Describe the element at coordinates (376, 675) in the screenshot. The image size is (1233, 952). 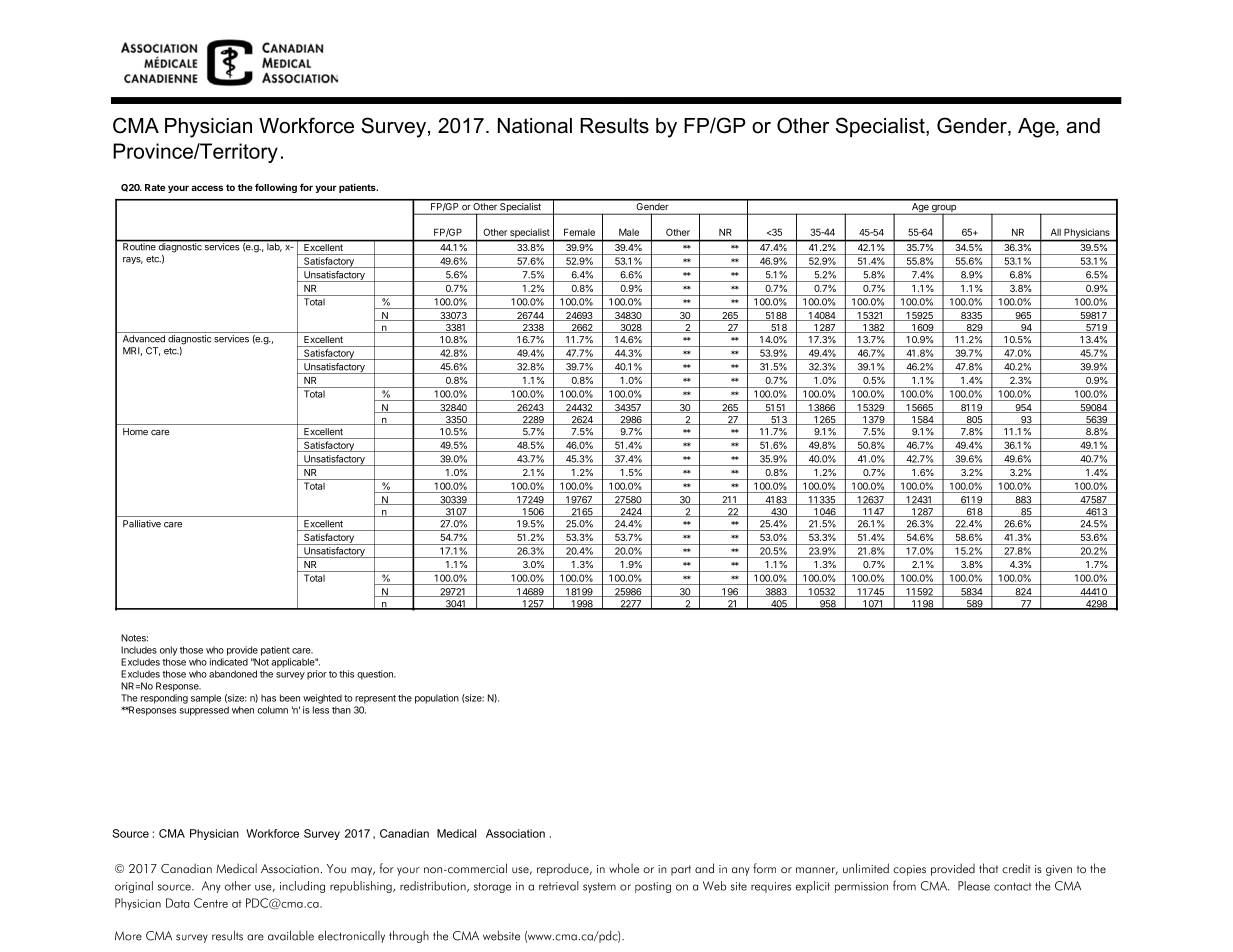
I see `question` at that location.
